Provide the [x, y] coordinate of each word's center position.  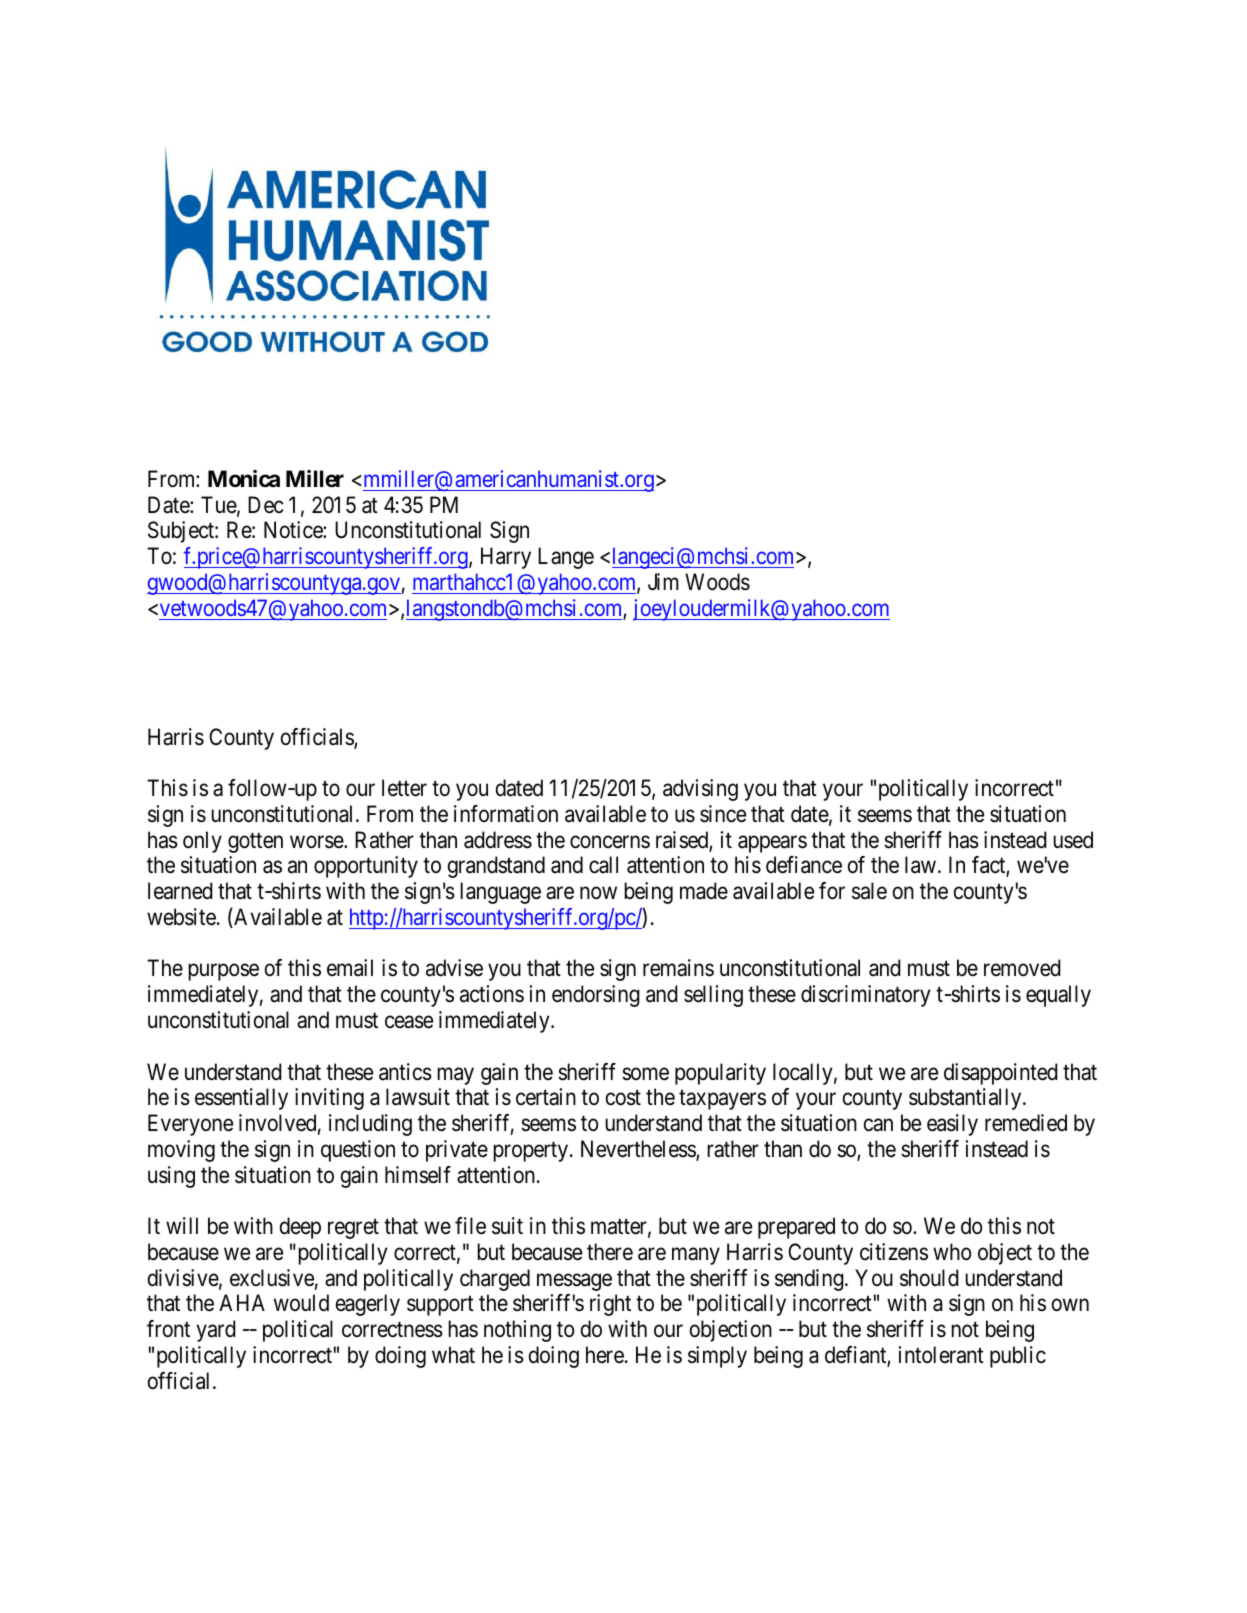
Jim [663, 581]
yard [216, 1331]
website [181, 917]
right [610, 1305]
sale [869, 891]
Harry [506, 558]
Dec [266, 505]
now [598, 893]
